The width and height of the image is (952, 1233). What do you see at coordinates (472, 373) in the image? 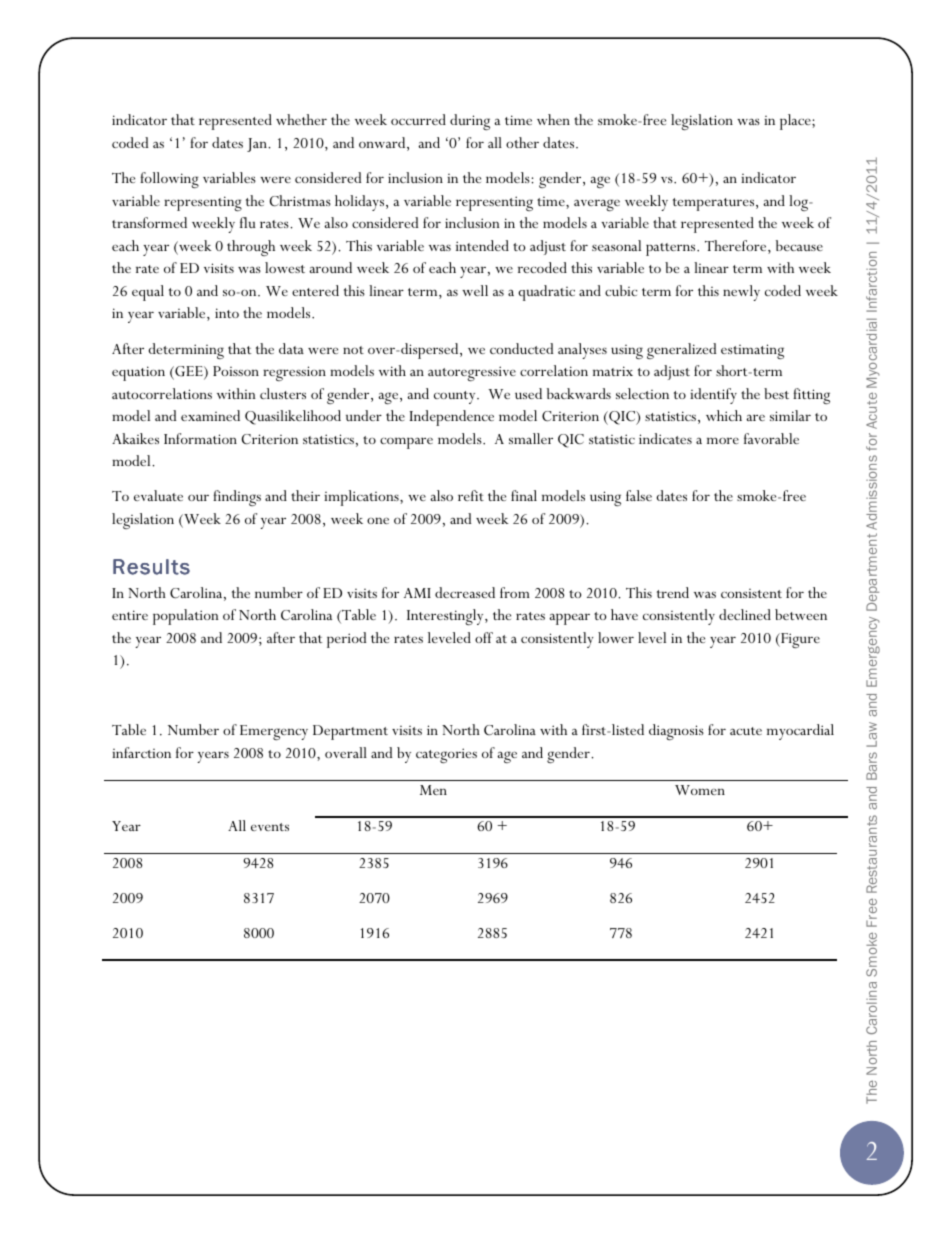
I see `autoregressive` at bounding box center [472, 373].
